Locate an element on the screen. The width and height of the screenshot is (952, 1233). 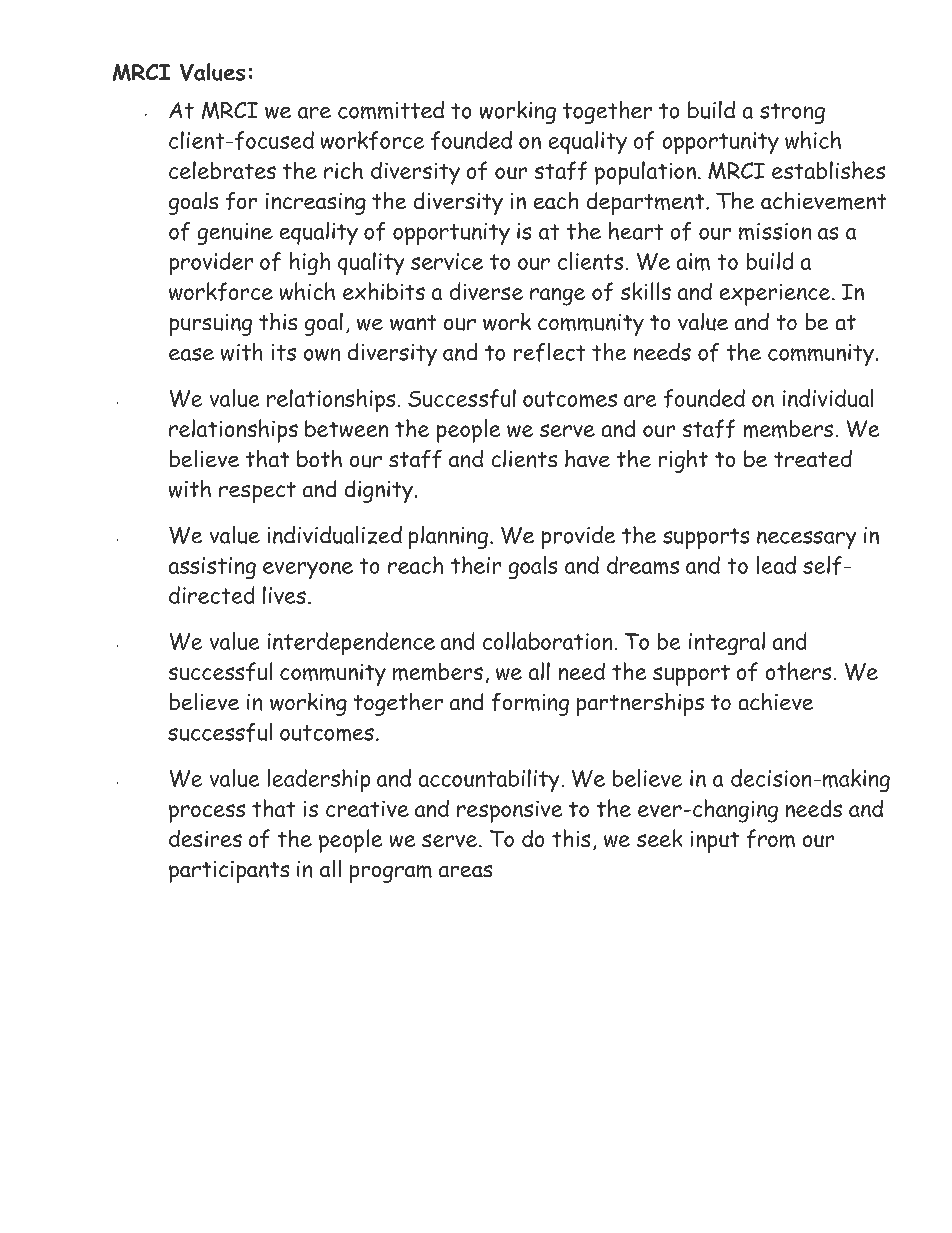
areas is located at coordinates (465, 871).
